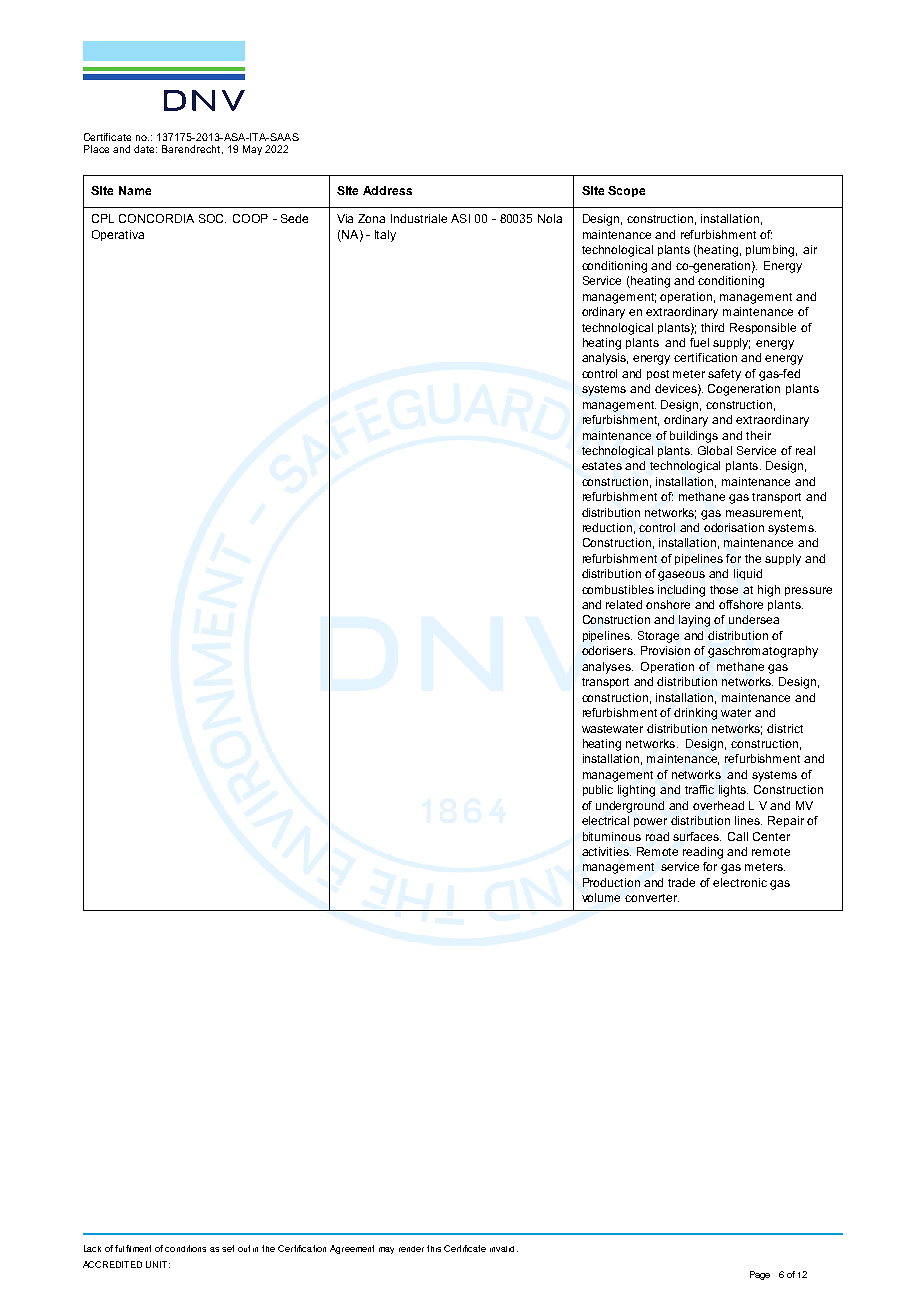 This screenshot has width=924, height=1308. Describe the element at coordinates (135, 190) in the screenshot. I see `Name` at that location.
